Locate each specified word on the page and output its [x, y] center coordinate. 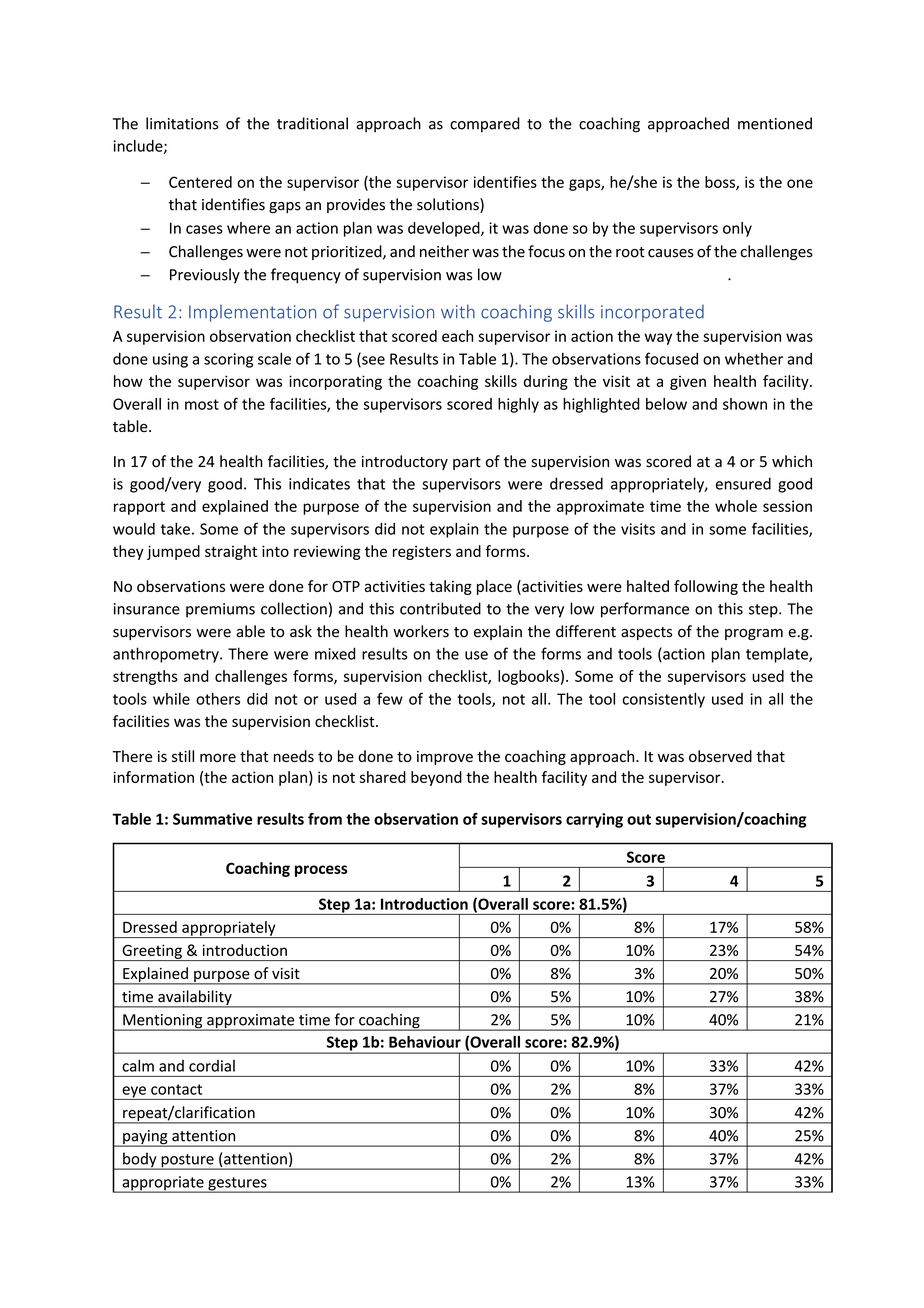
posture [187, 1162]
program [754, 634]
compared [485, 125]
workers [421, 631]
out [639, 819]
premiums [220, 610]
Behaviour [425, 1042]
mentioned [775, 123]
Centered [200, 182]
